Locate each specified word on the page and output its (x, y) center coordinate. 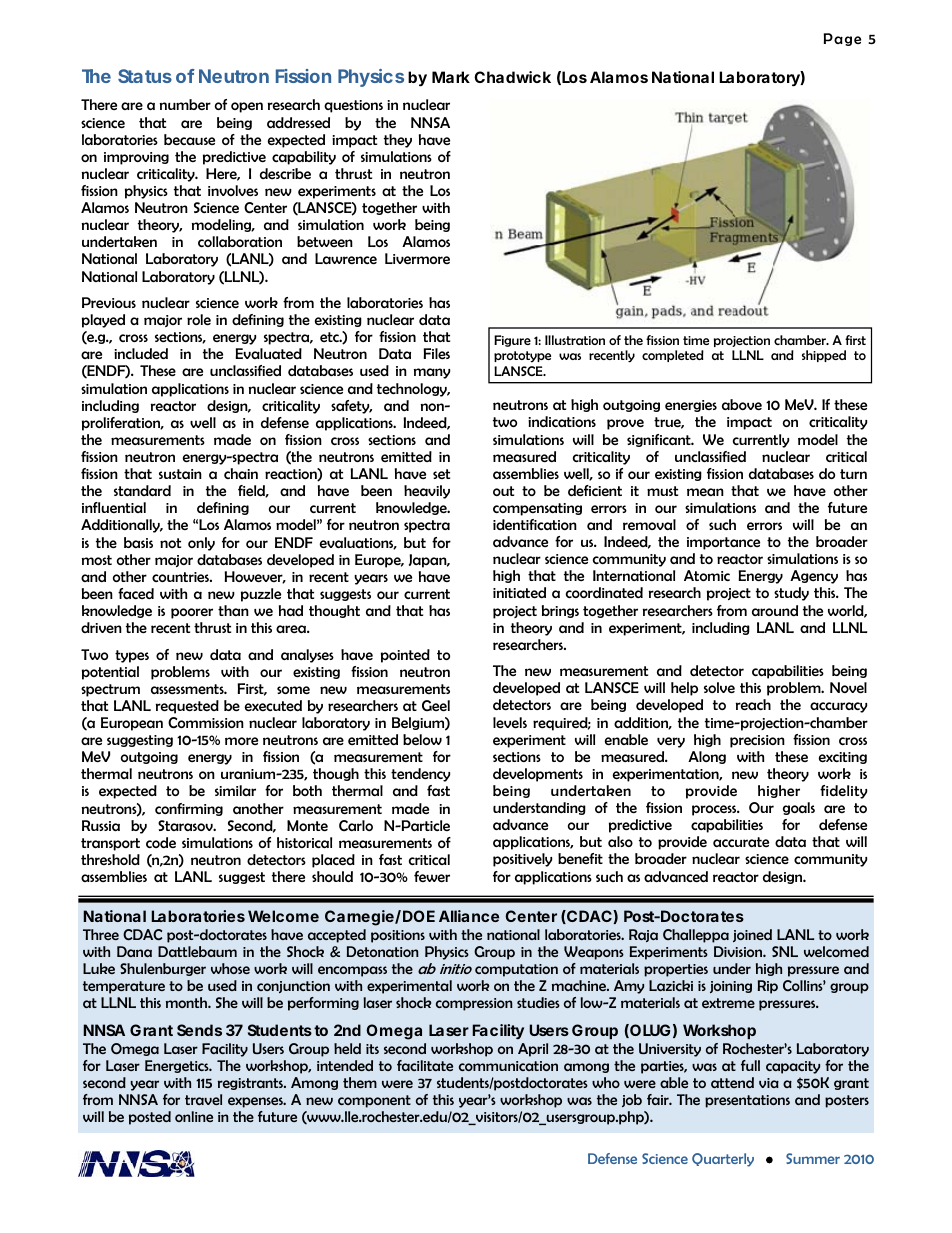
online (194, 1116)
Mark (451, 77)
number (185, 104)
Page (842, 39)
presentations (747, 1101)
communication (508, 1066)
